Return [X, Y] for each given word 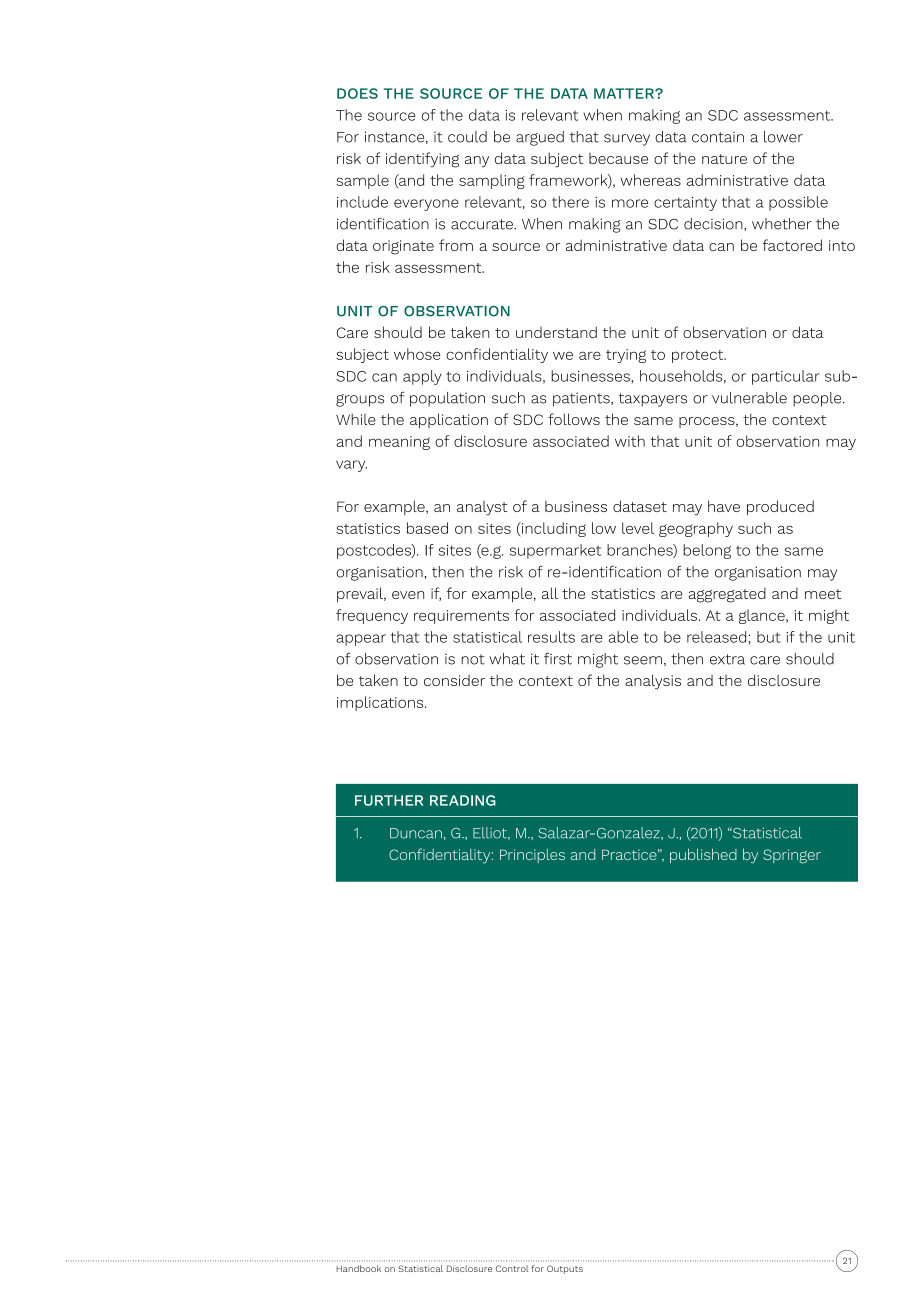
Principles [532, 856]
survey [627, 140]
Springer [792, 856]
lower [783, 137]
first [558, 659]
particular [786, 377]
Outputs [565, 1269]
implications [381, 703]
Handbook [358, 1268]
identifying [422, 160]
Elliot [491, 833]
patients [582, 399]
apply [422, 377]
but [769, 637]
